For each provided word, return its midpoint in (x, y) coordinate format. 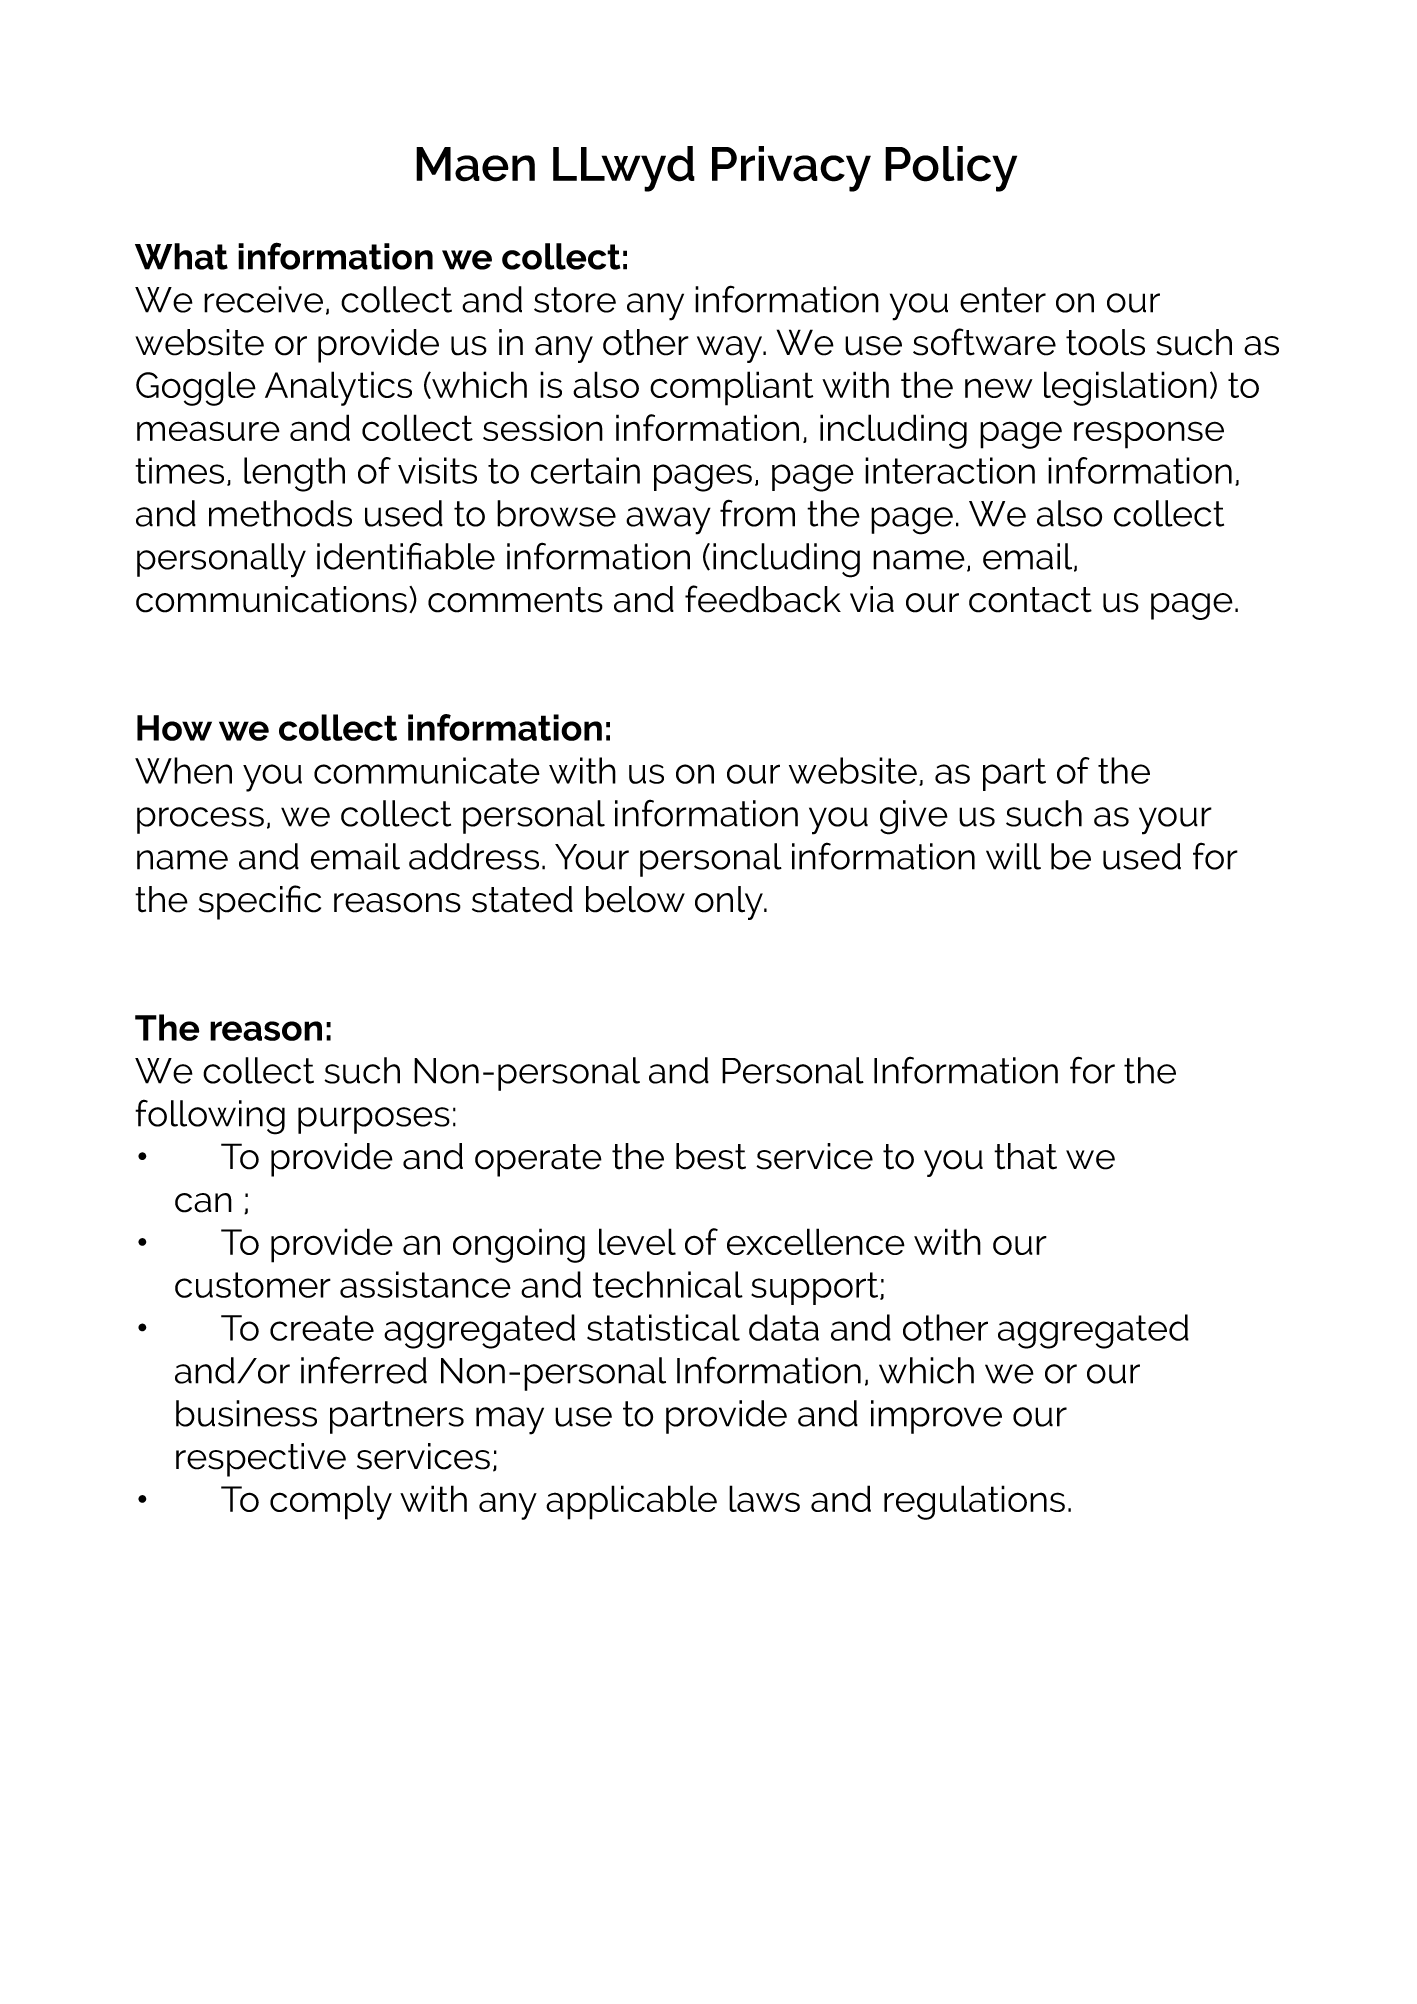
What (181, 256)
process (200, 820)
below (635, 899)
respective (261, 1460)
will (1013, 856)
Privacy (791, 169)
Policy (951, 169)
